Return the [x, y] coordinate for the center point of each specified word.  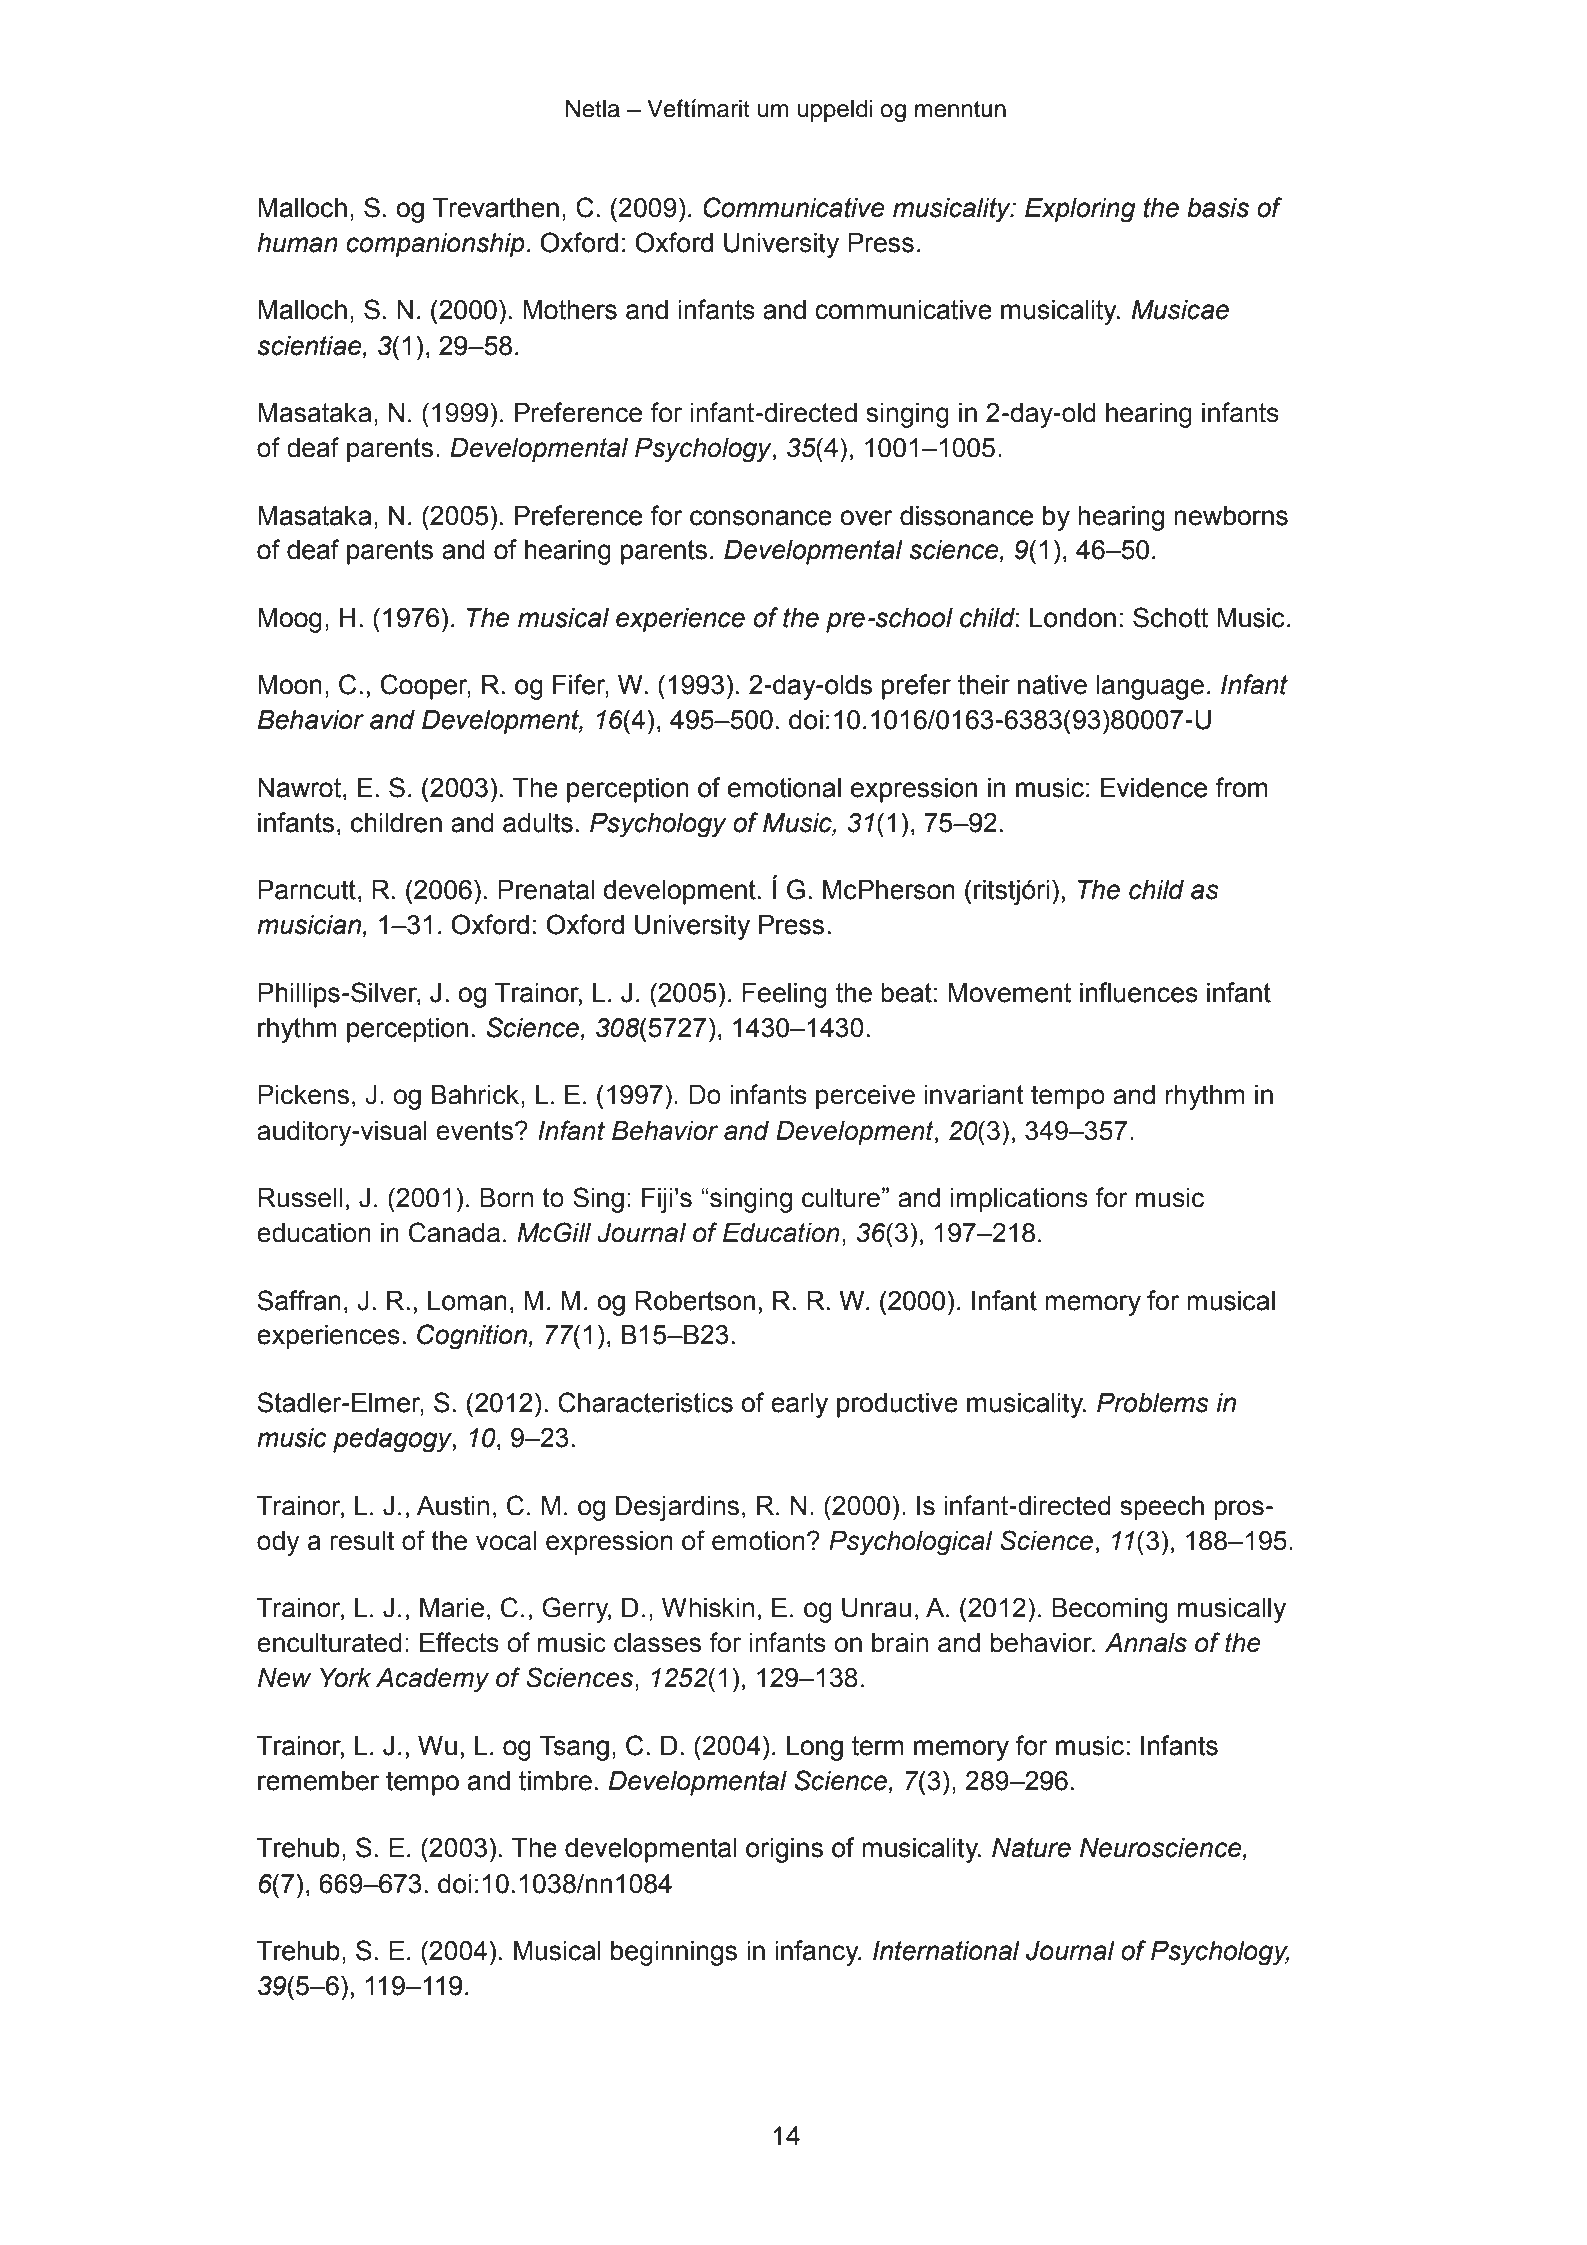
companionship [435, 245]
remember [318, 1781]
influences [1139, 992]
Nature [1031, 1848]
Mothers [570, 310]
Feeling [784, 995]
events [476, 1131]
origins [784, 1850]
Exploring [1080, 210]
